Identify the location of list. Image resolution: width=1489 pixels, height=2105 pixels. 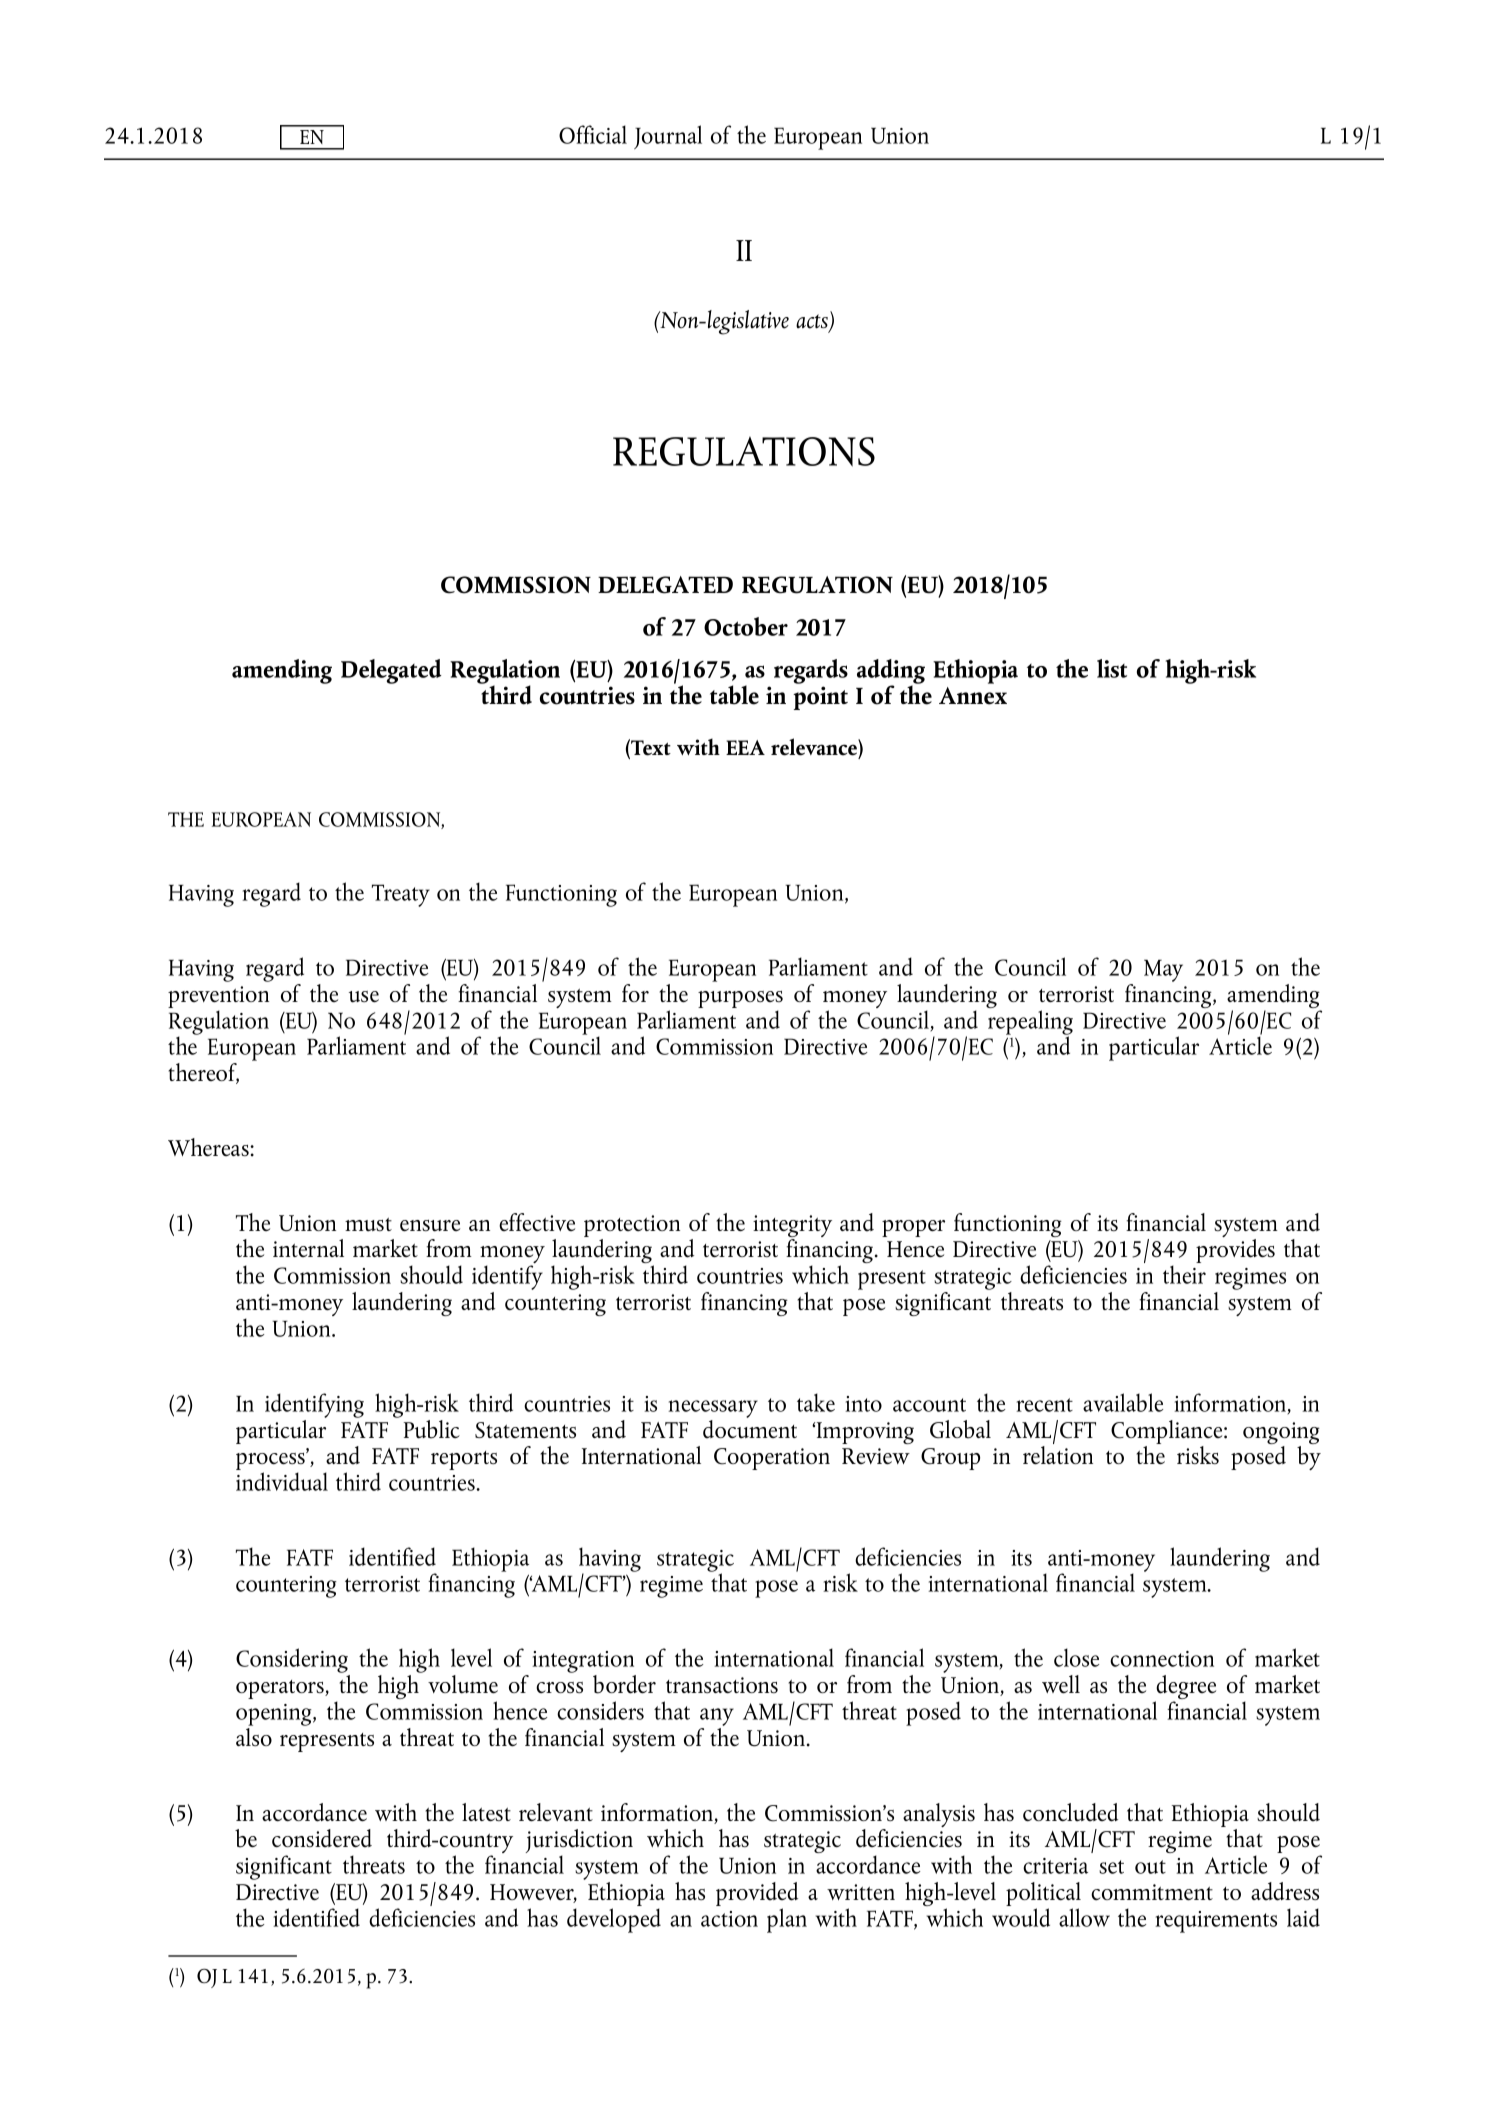
(1112, 668).
